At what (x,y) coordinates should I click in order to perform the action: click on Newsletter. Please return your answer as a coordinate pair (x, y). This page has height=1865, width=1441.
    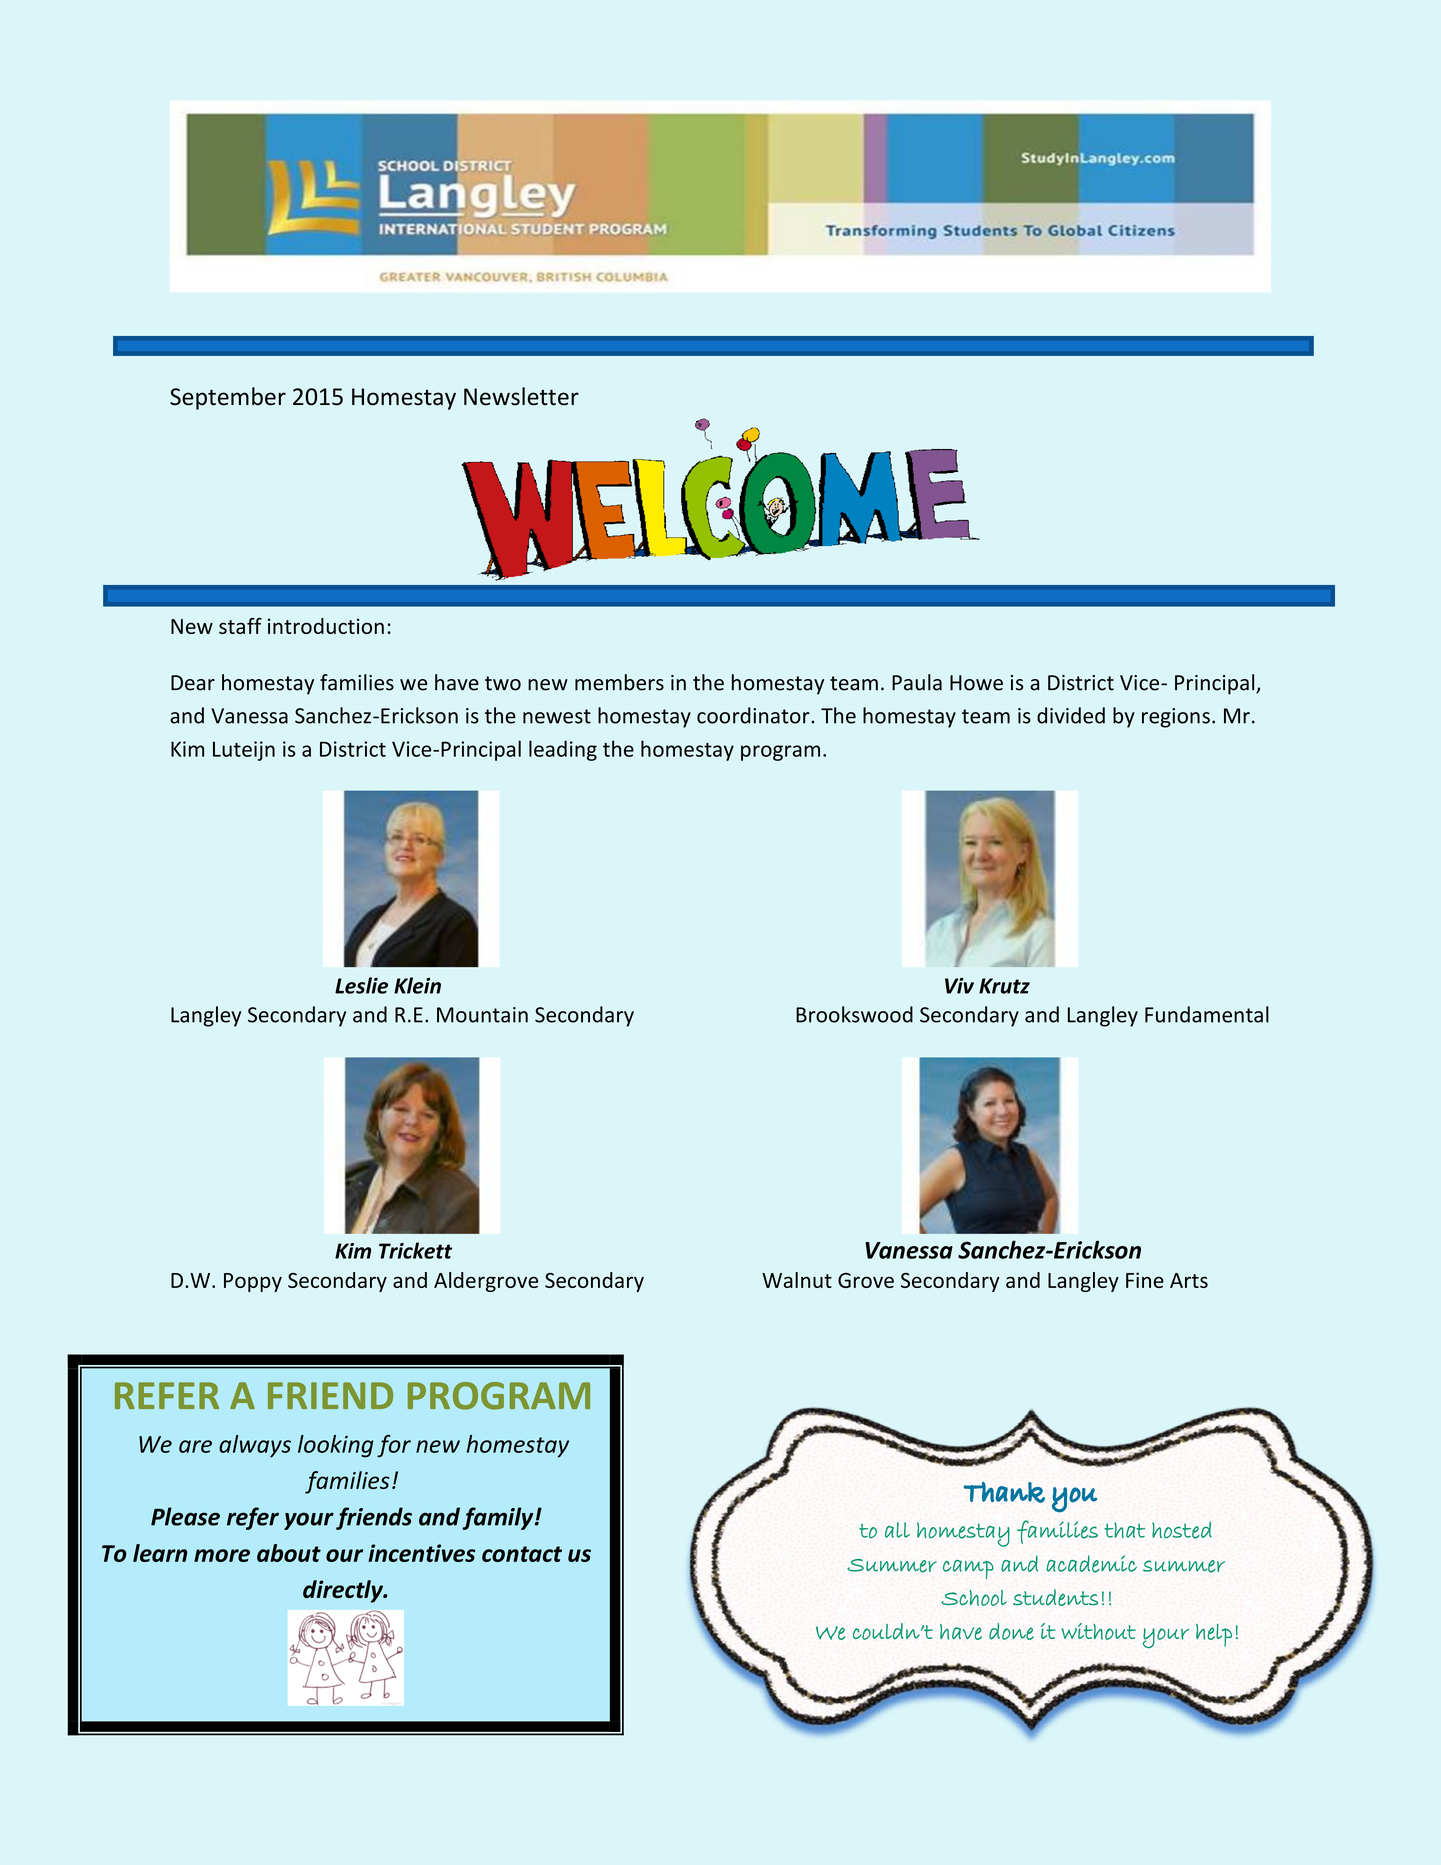
    Looking at the image, I should click on (521, 396).
